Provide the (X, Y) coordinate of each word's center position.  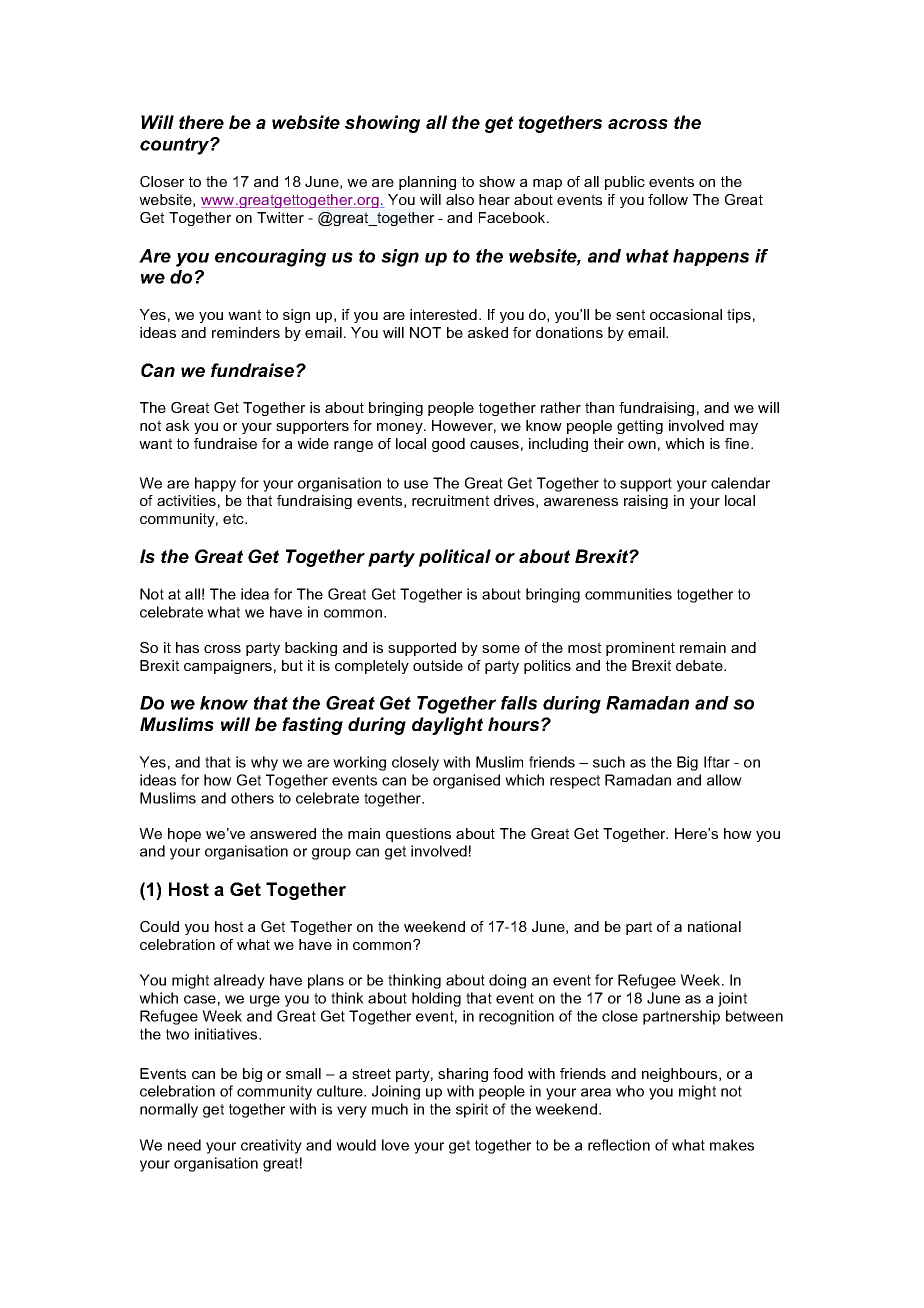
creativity (271, 1146)
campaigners (228, 667)
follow (668, 199)
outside (438, 665)
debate (700, 665)
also (460, 199)
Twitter (280, 217)
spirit (472, 1110)
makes (732, 1145)
